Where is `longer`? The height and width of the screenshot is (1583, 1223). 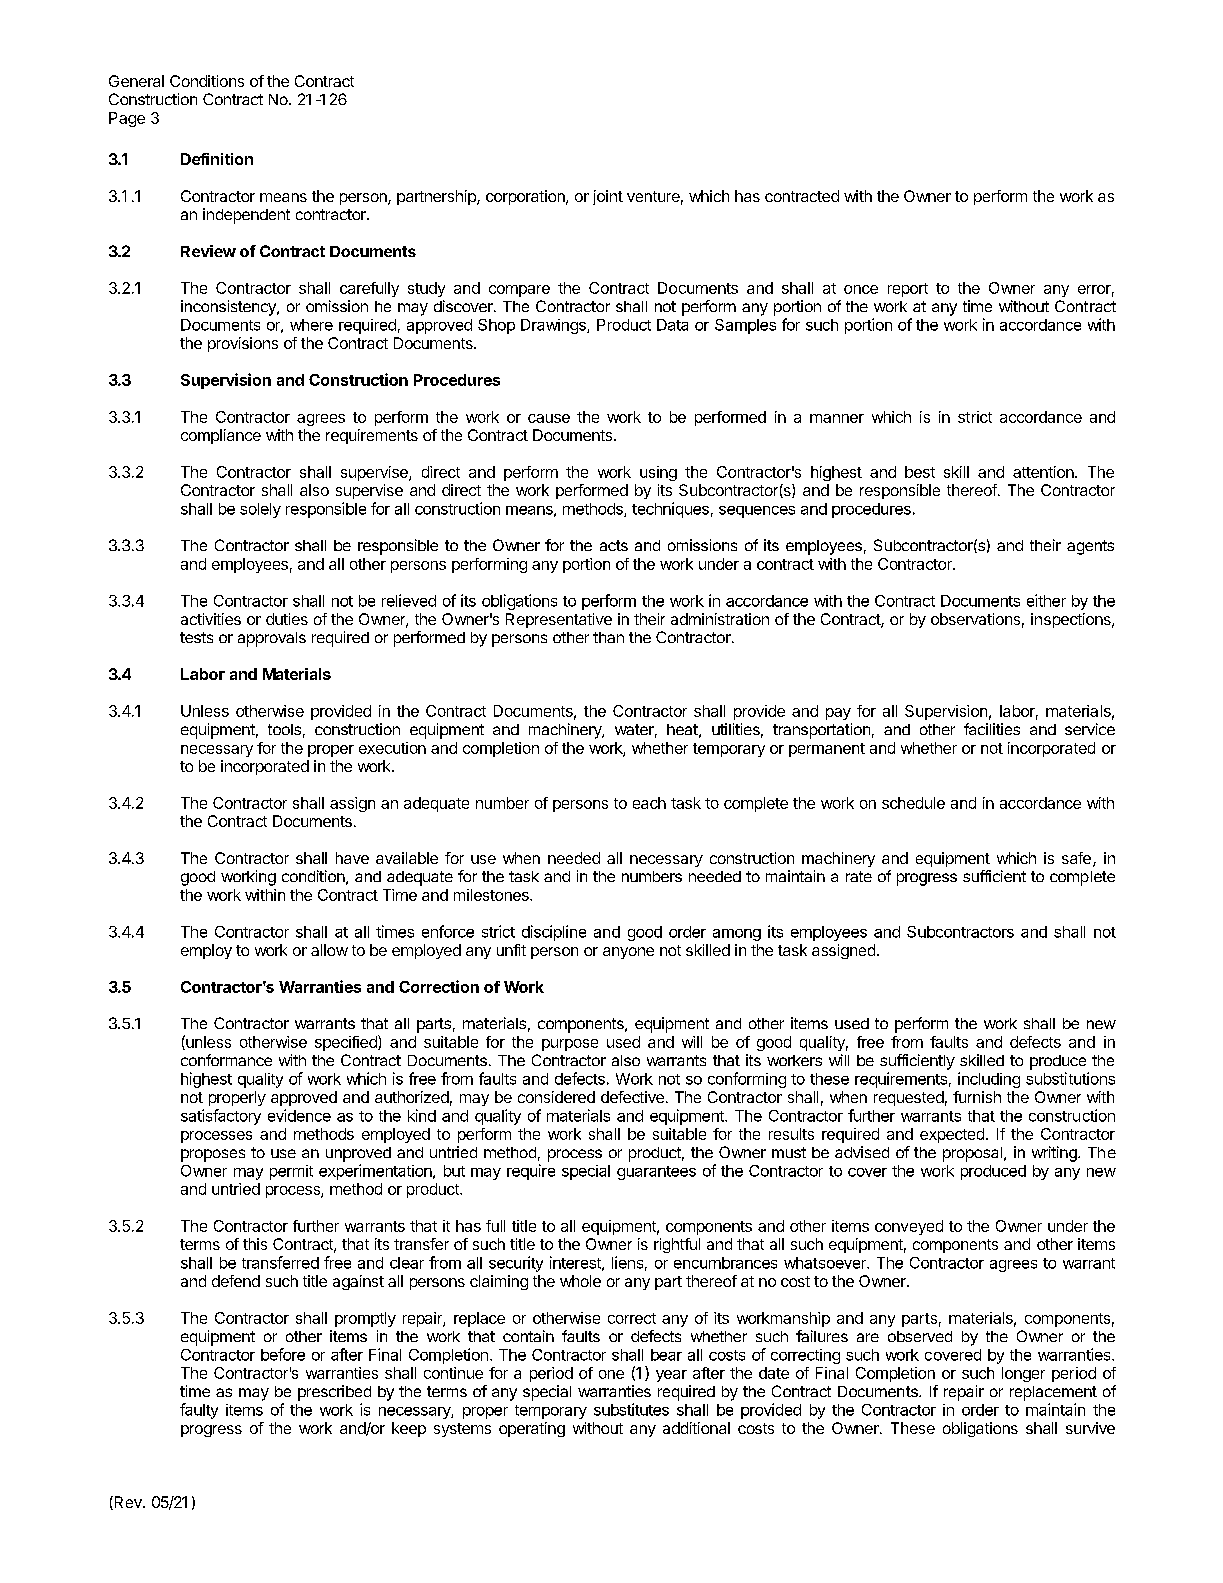
longer is located at coordinates (1023, 1374).
